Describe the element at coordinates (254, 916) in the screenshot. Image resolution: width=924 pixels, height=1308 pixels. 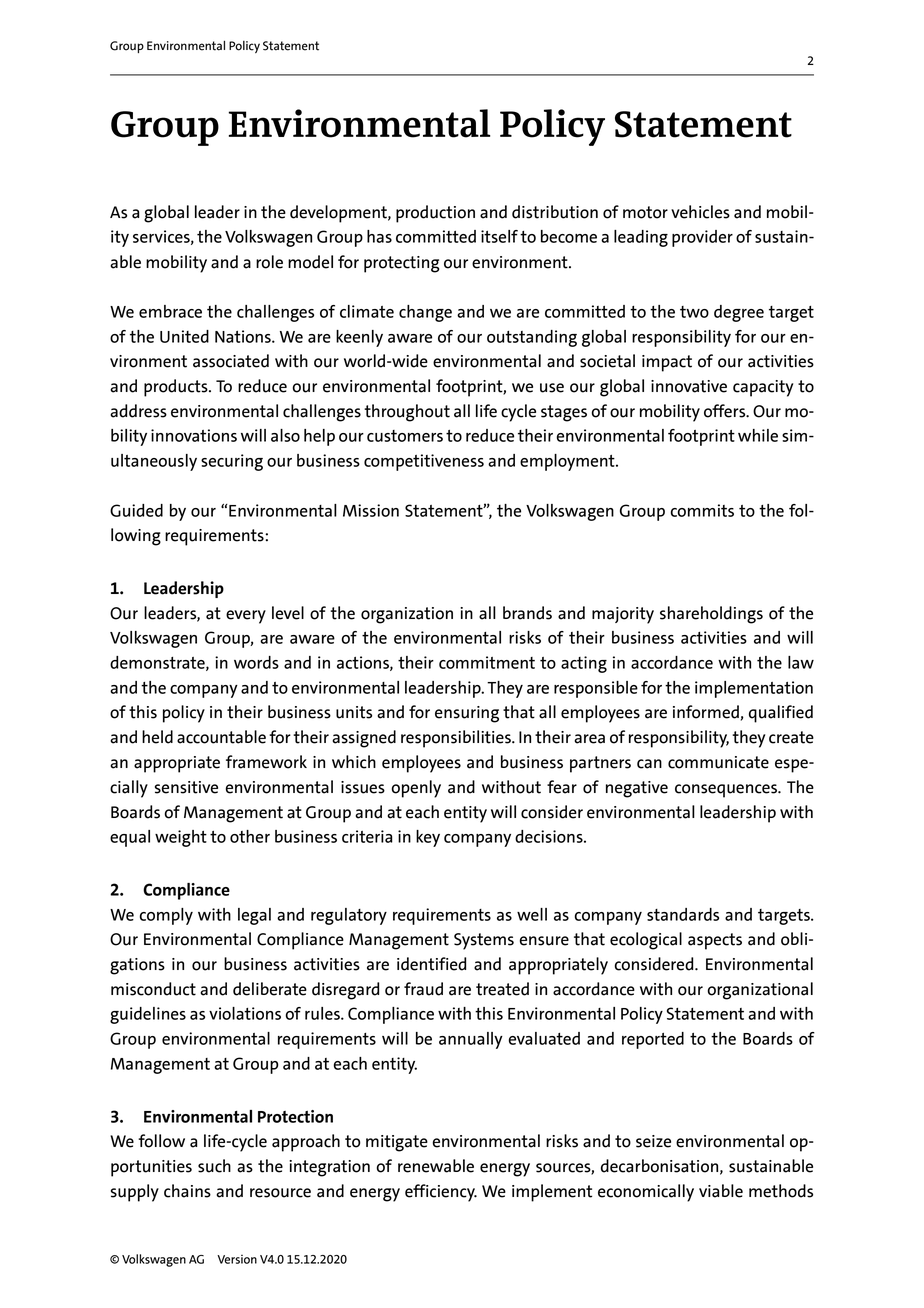
I see `legal` at that location.
